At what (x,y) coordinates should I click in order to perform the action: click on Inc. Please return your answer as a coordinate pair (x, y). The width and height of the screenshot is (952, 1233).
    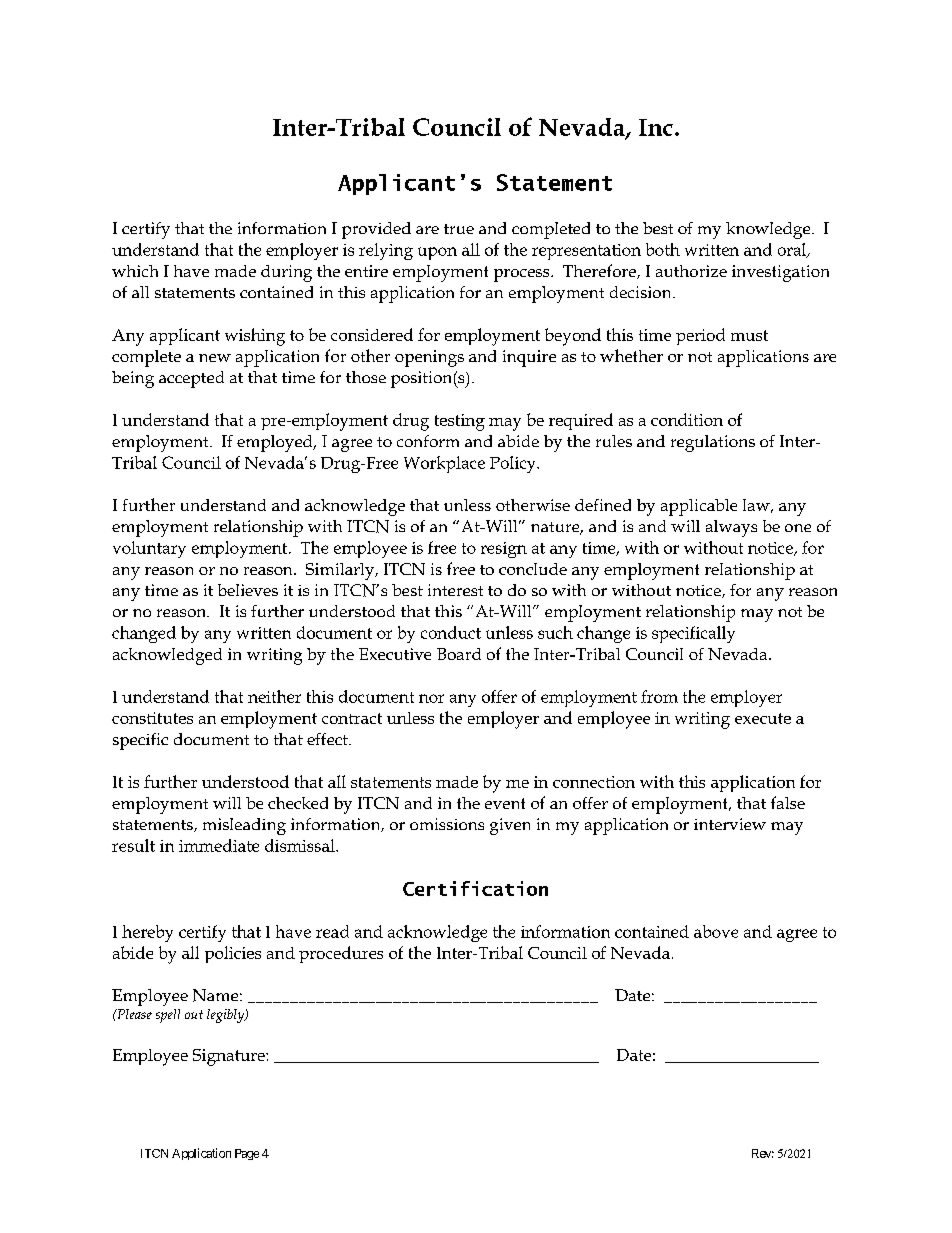
    Looking at the image, I should click on (656, 127).
